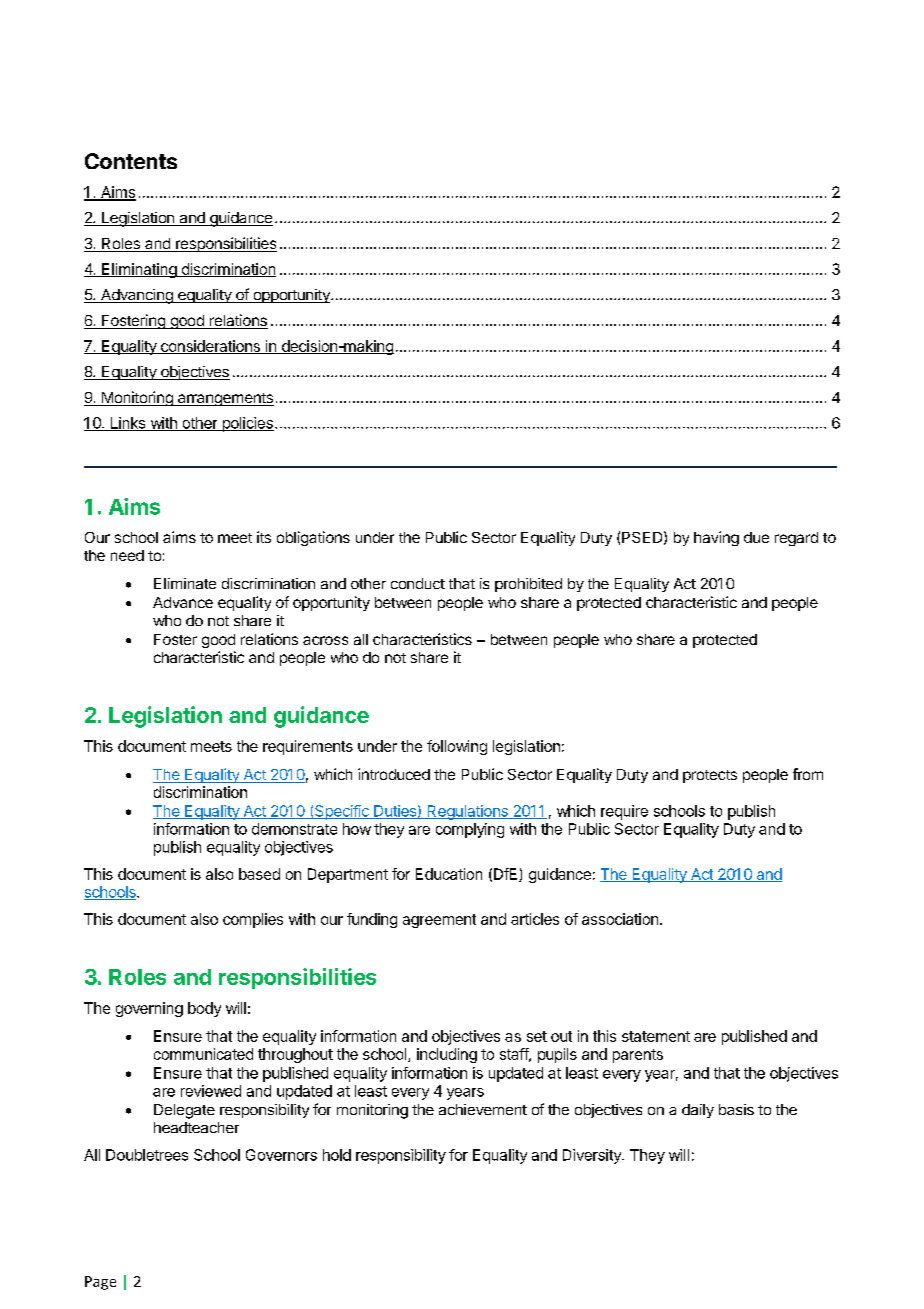 This screenshot has width=924, height=1309. Describe the element at coordinates (710, 776) in the screenshot. I see `protects` at that location.
